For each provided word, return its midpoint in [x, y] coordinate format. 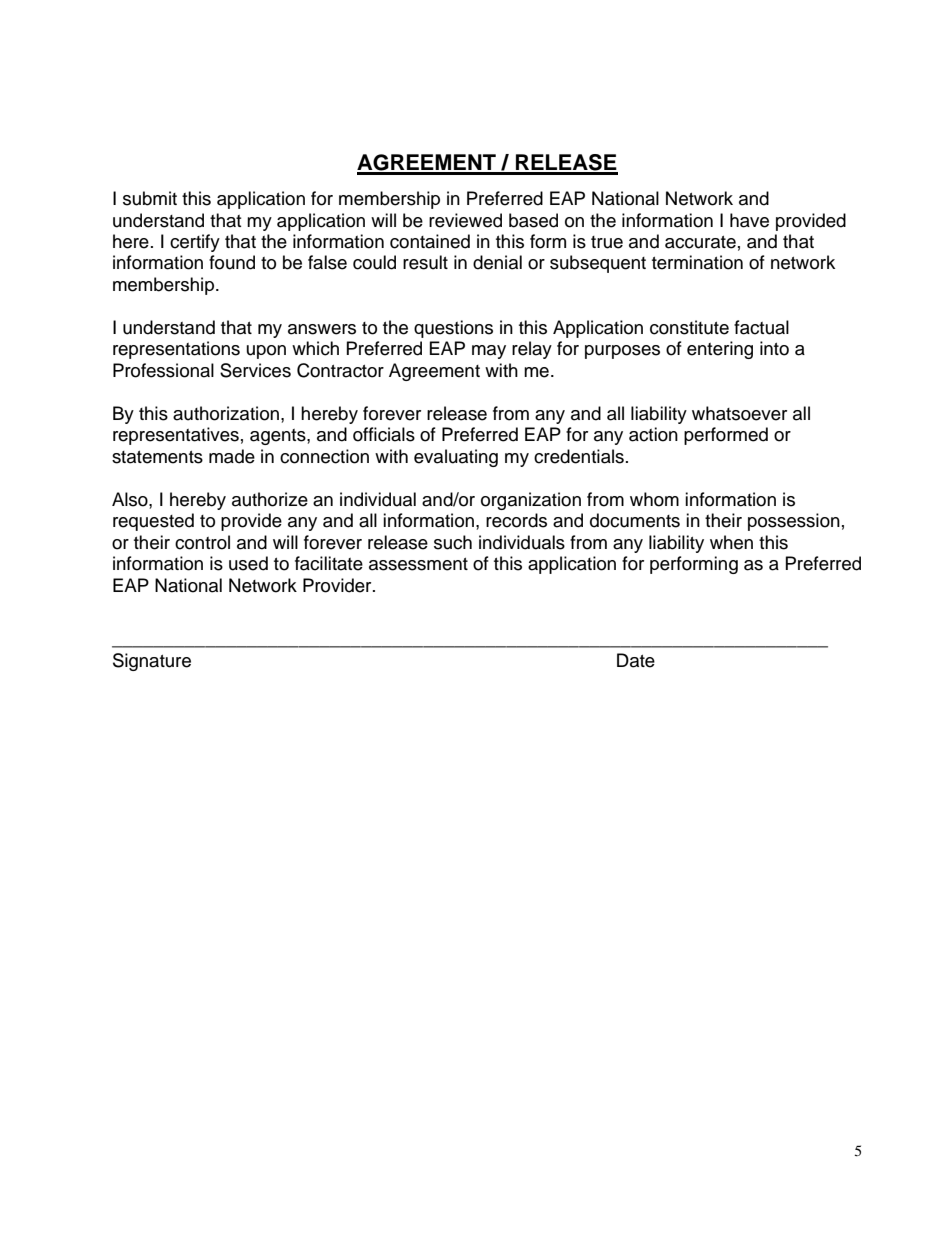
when [731, 542]
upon [266, 352]
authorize [270, 499]
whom [654, 499]
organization [531, 501]
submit [150, 198]
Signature [152, 662]
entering [720, 350]
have [749, 220]
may [489, 352]
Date [636, 660]
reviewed [465, 220]
